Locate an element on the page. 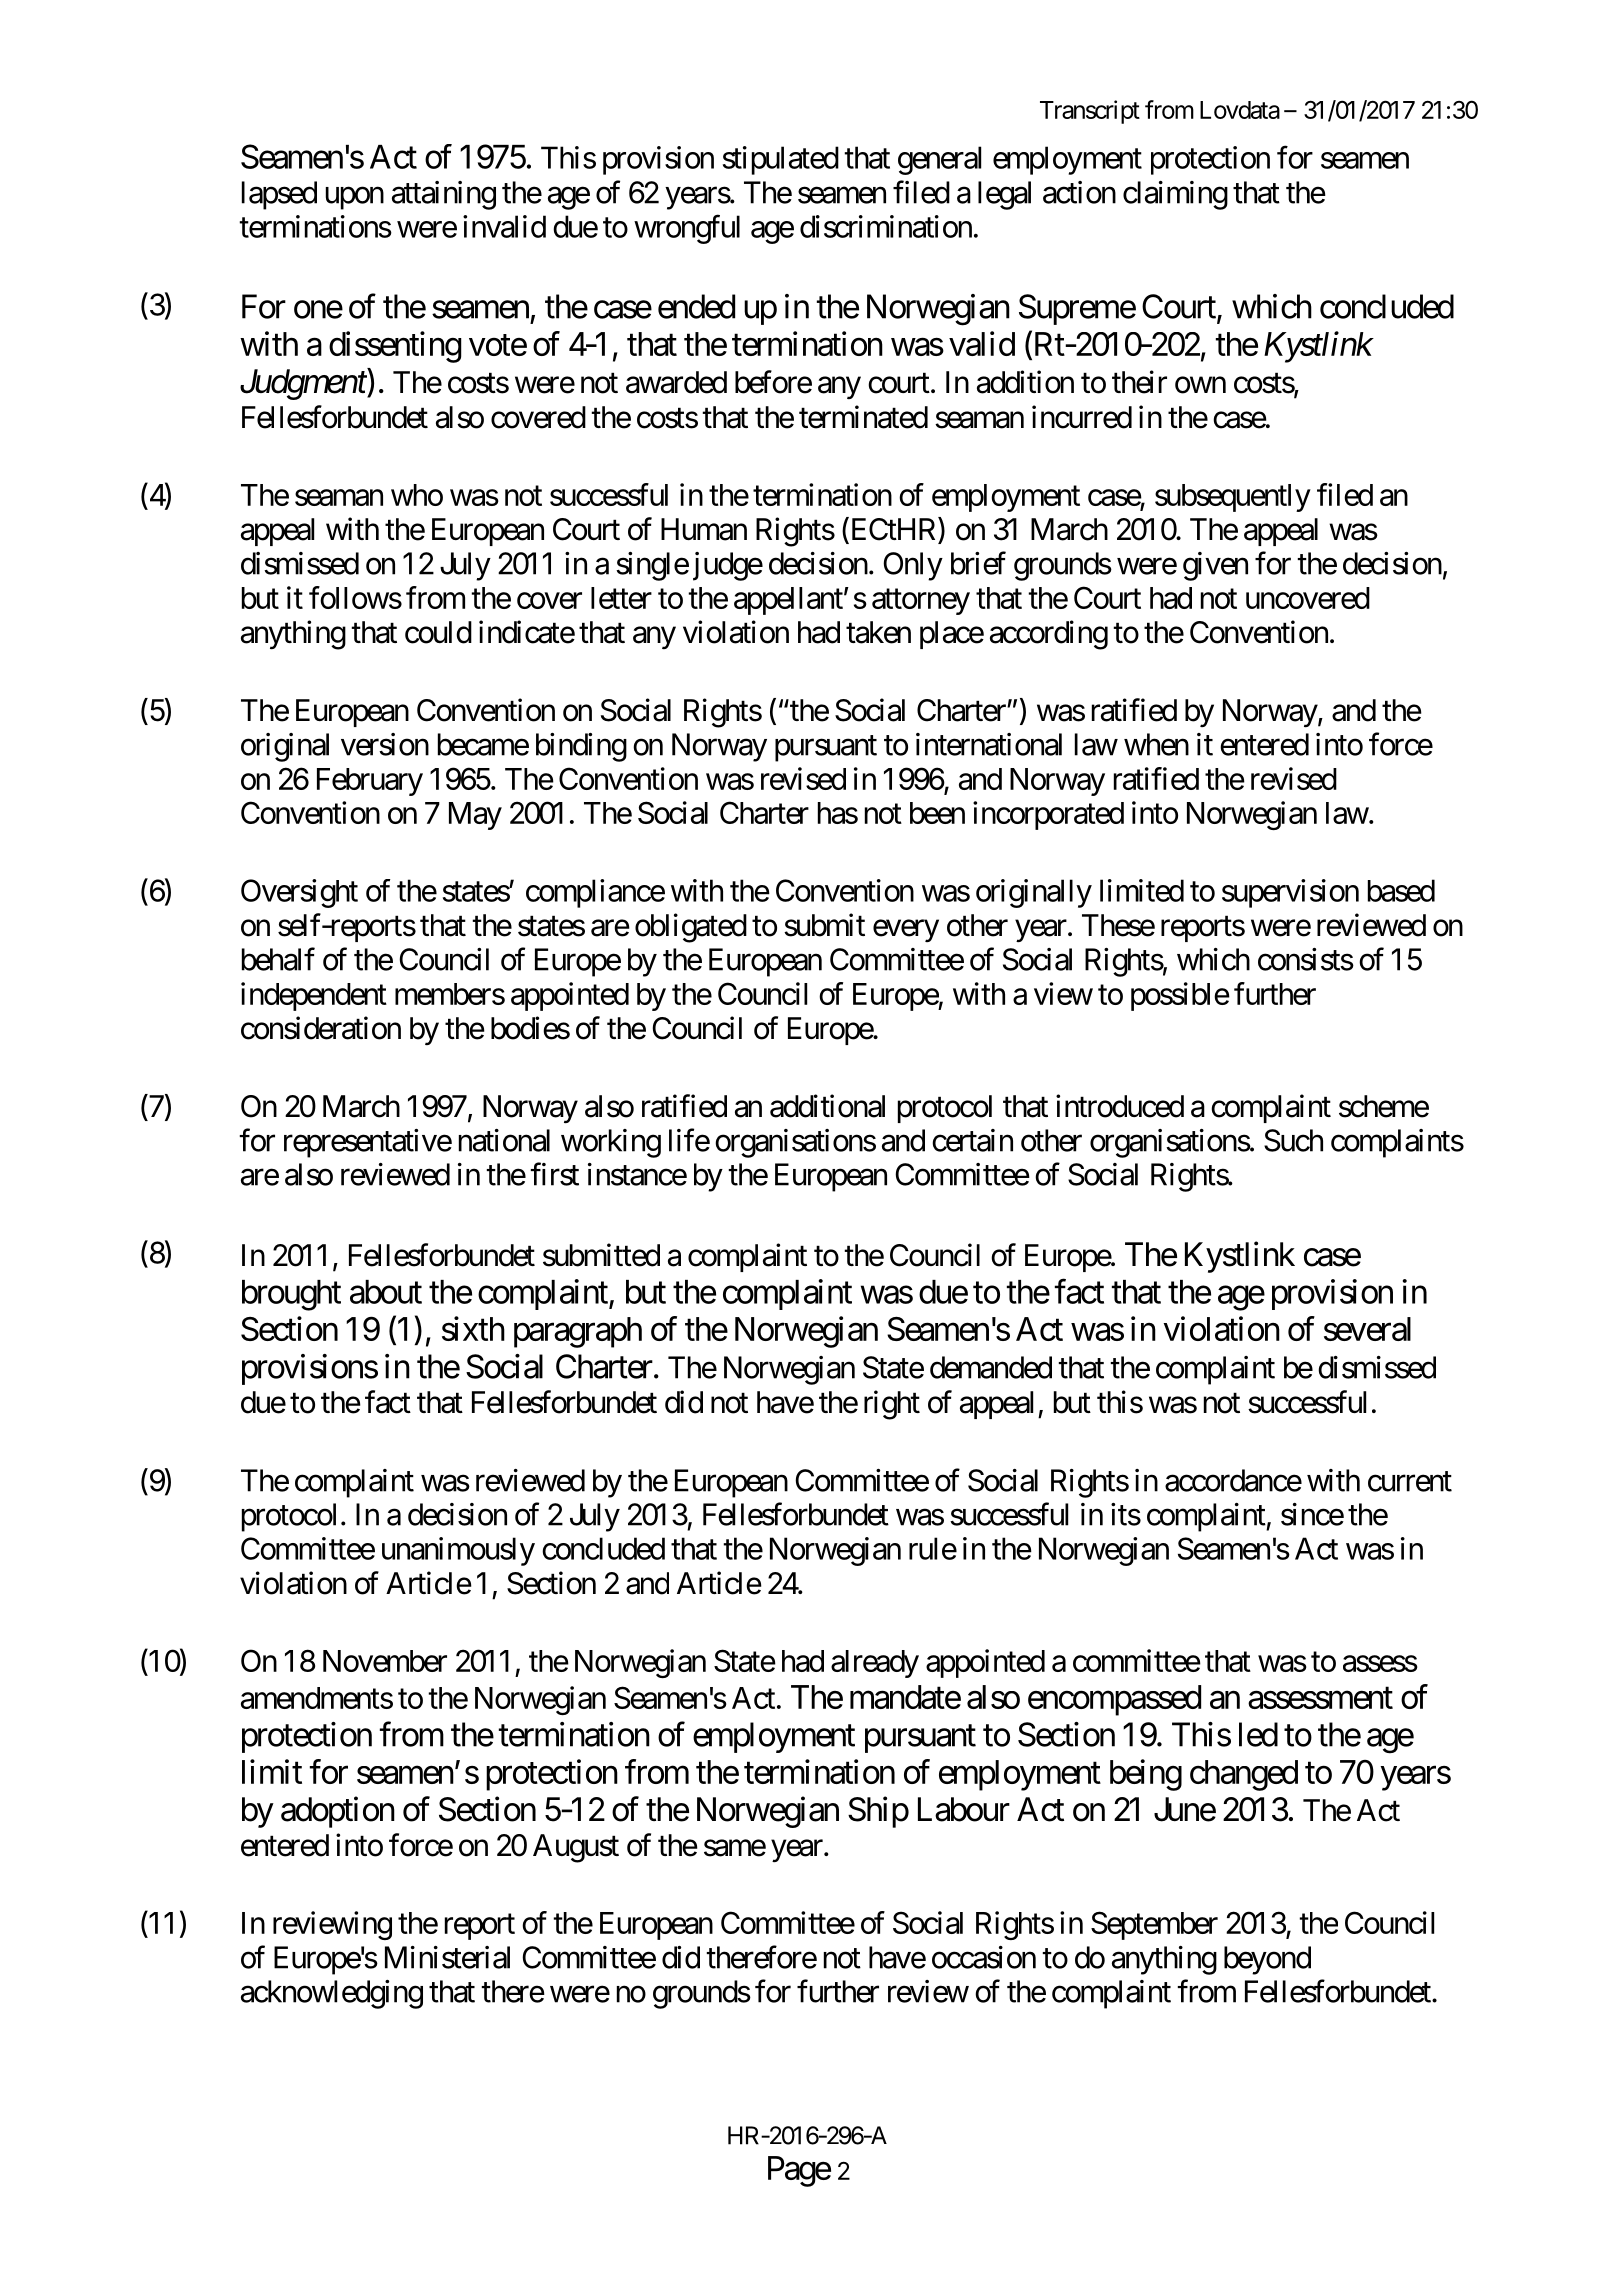 This document has width=1614, height=2283. consideration is located at coordinates (321, 1028).
